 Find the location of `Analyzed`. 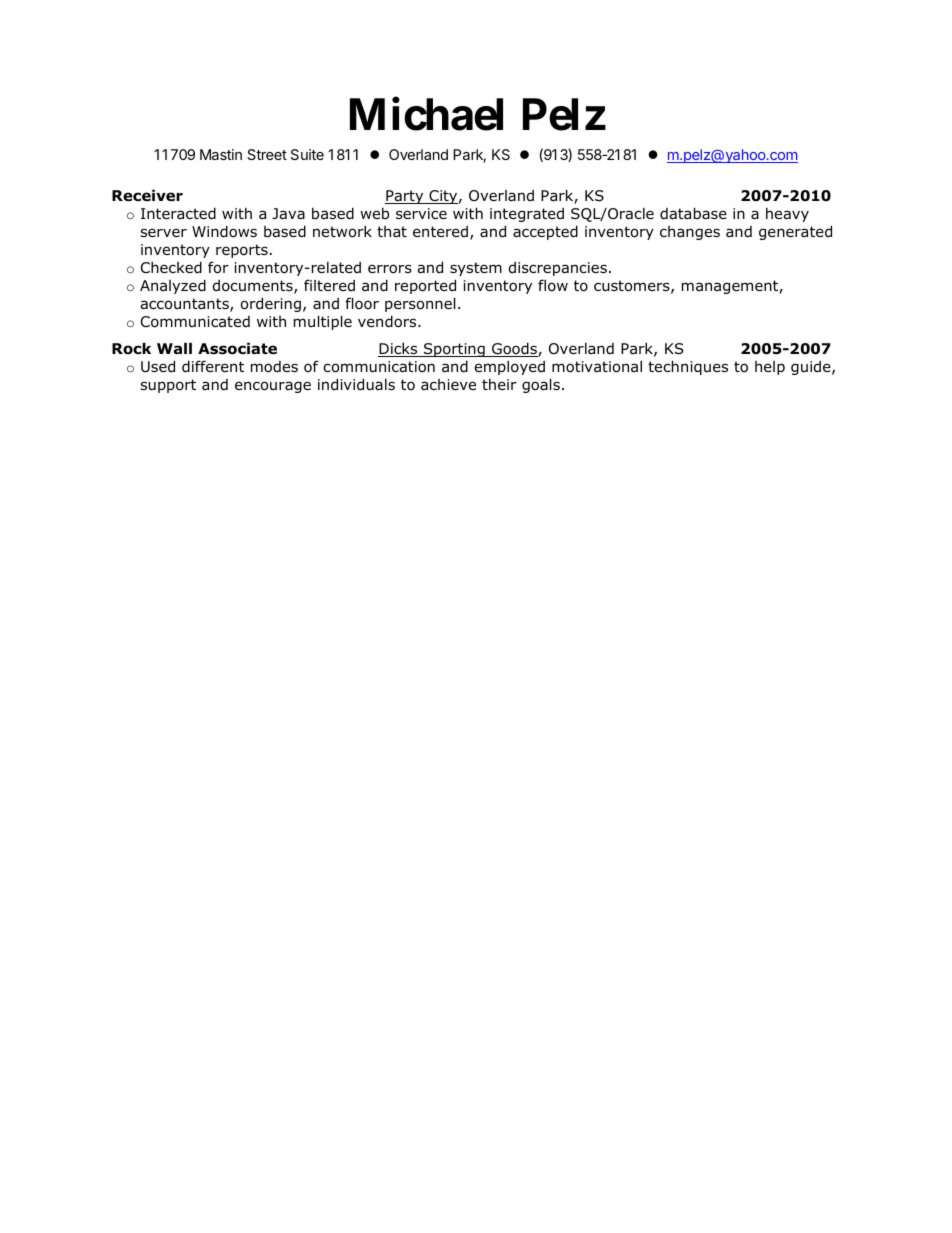

Analyzed is located at coordinates (173, 286).
